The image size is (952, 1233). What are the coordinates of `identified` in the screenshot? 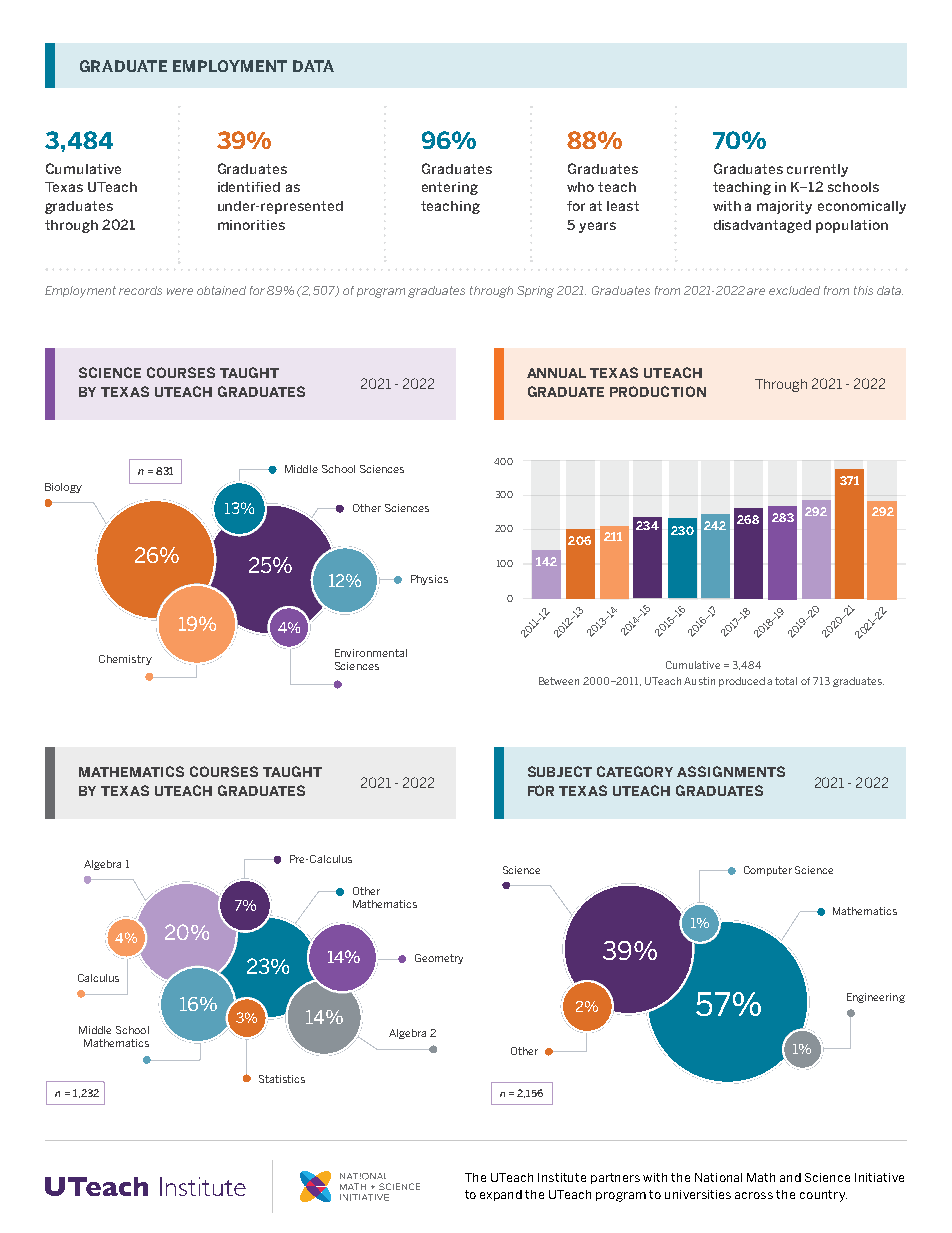 It's located at (249, 187).
